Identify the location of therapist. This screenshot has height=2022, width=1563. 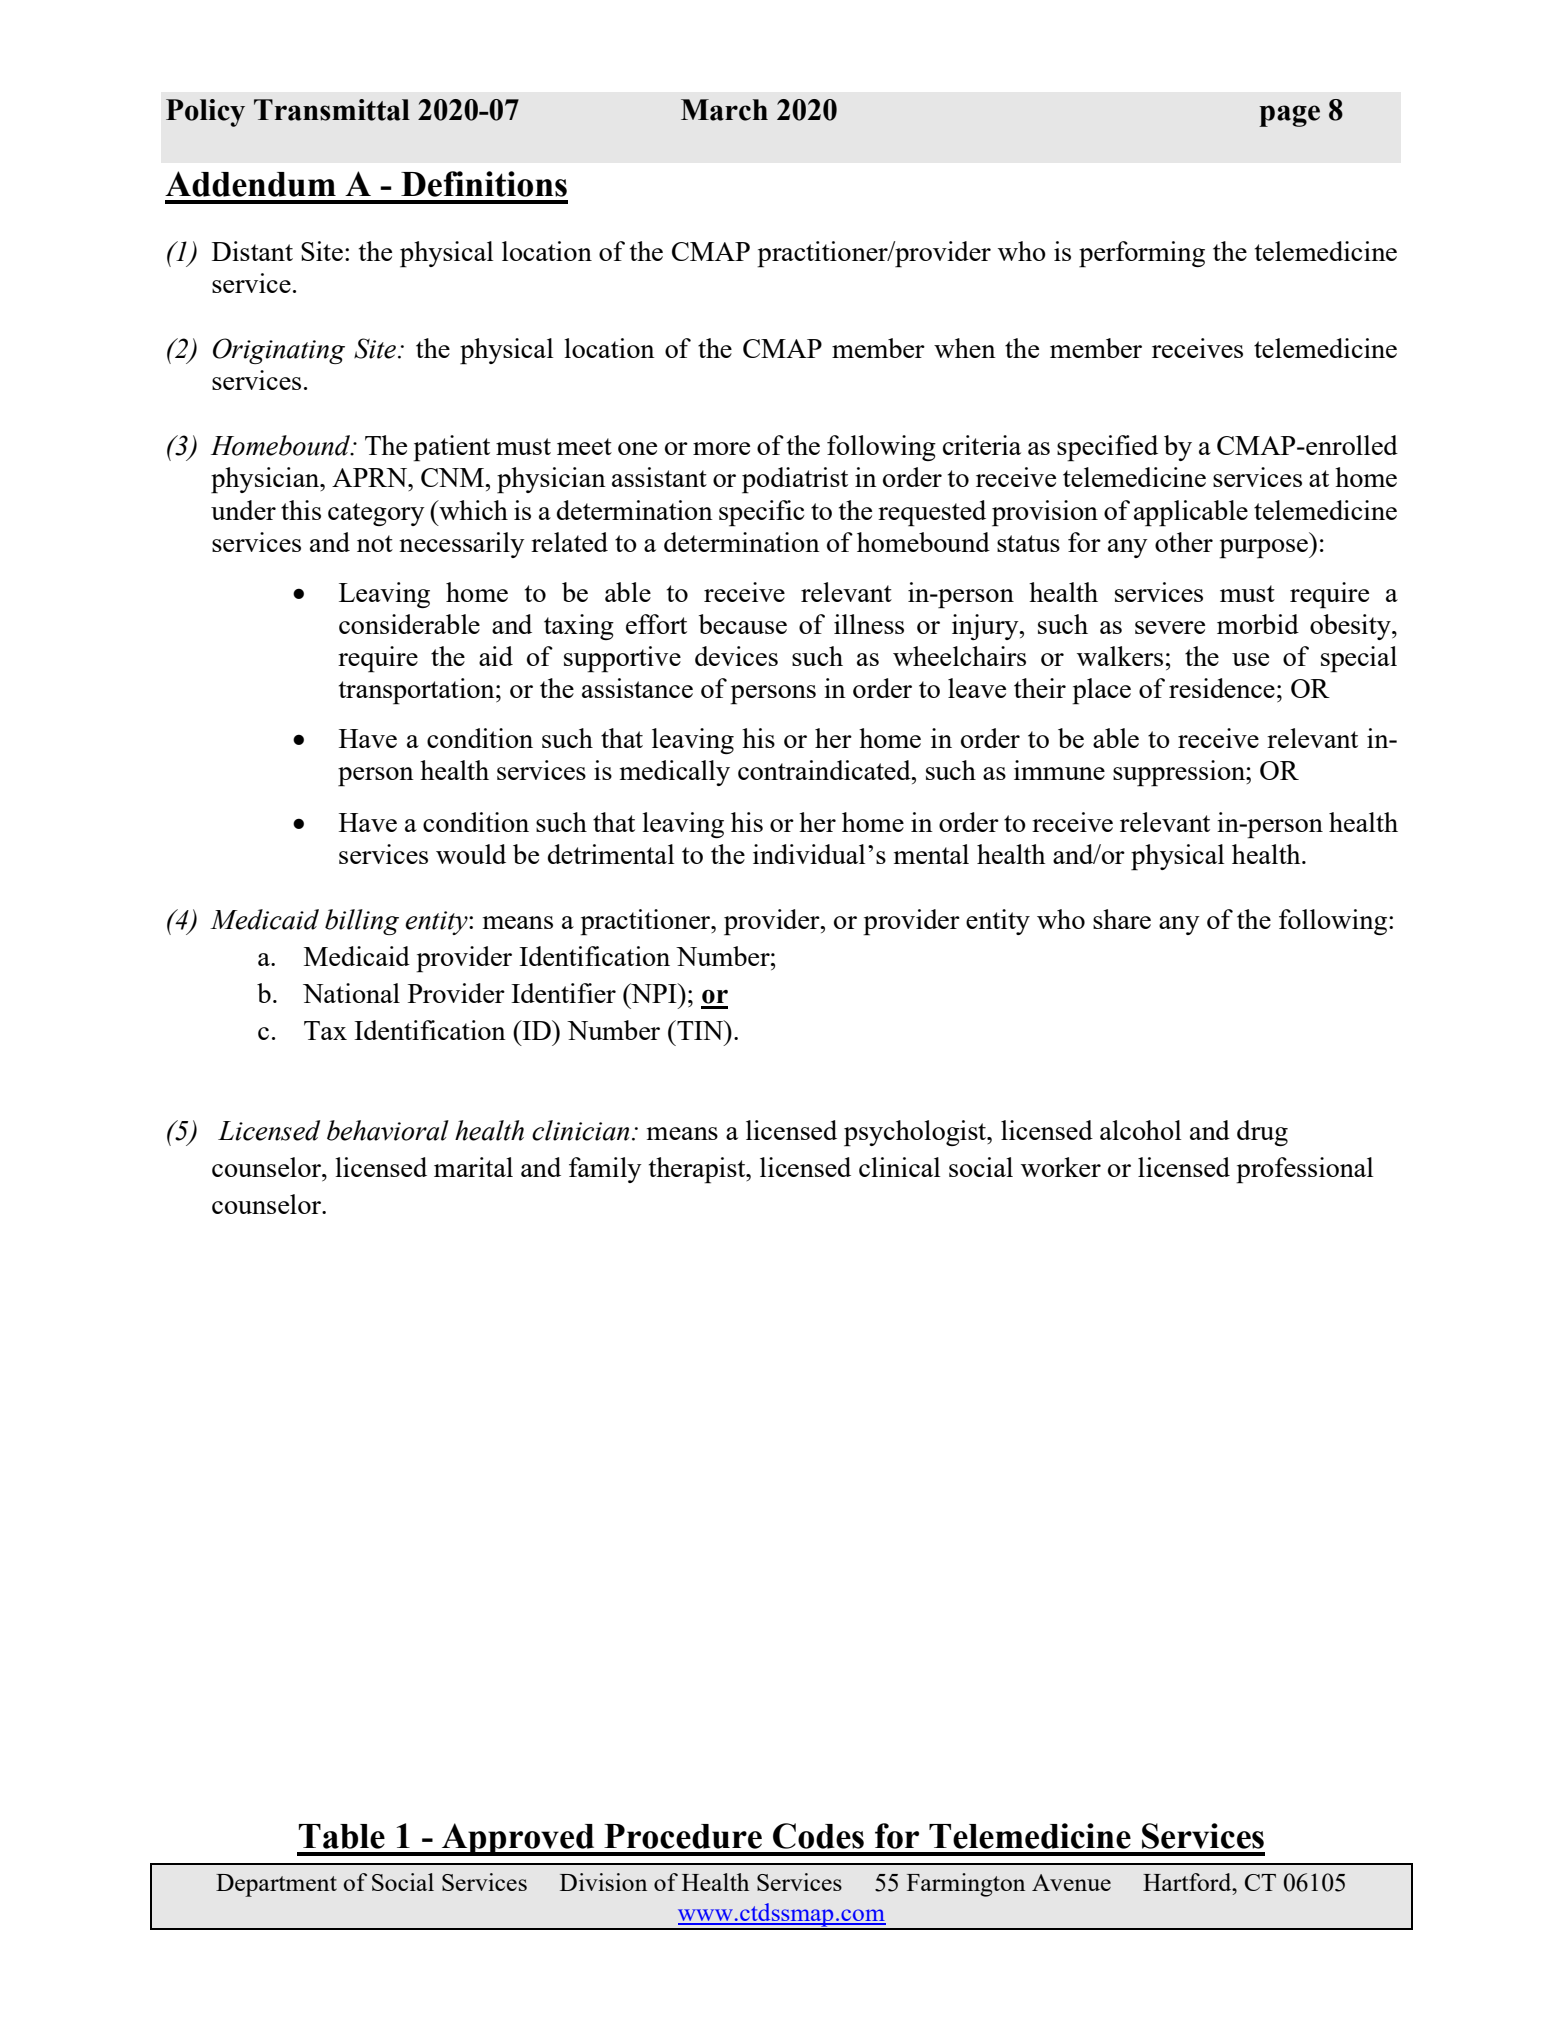
(698, 1170).
